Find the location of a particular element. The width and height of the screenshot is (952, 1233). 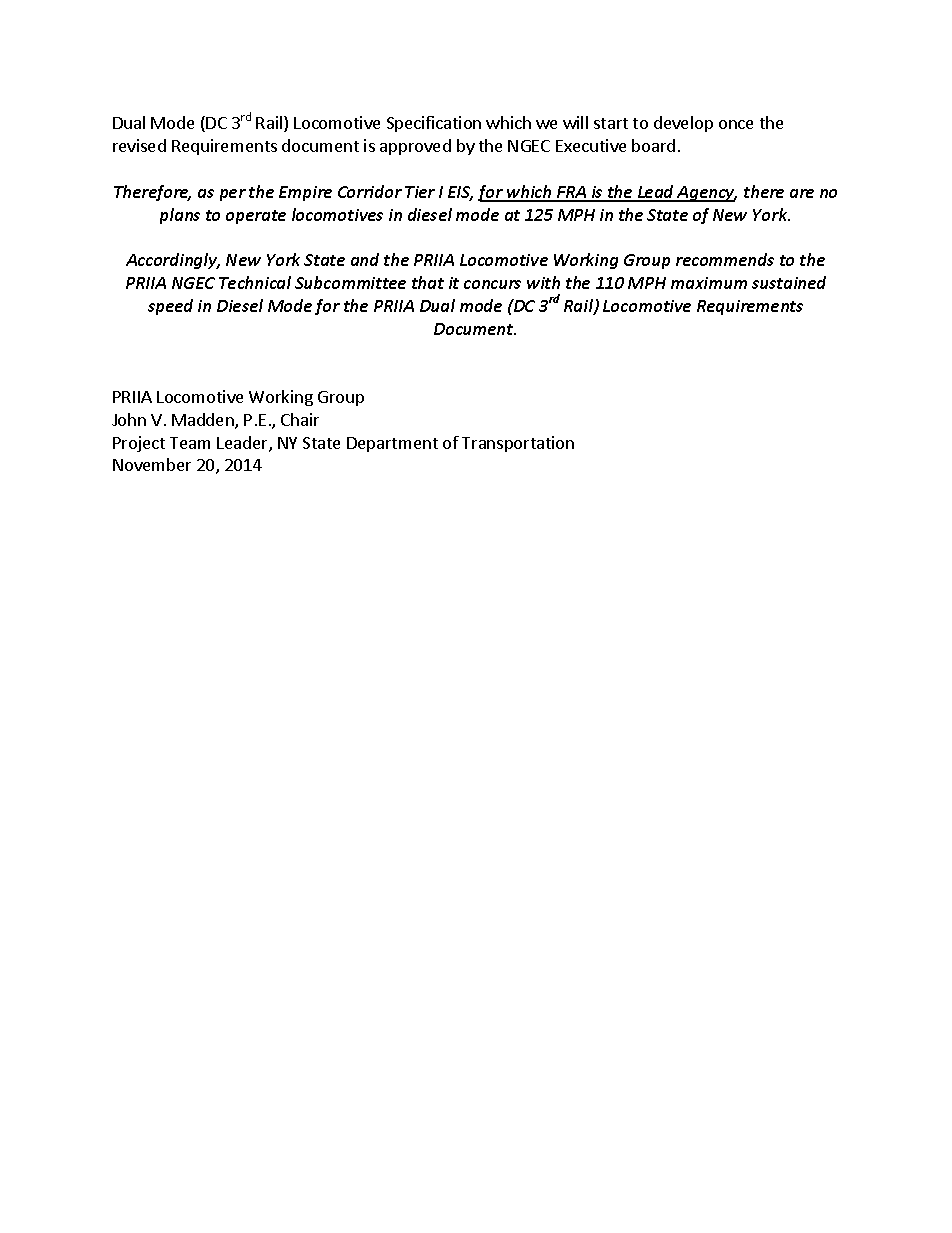

once is located at coordinates (736, 124).
